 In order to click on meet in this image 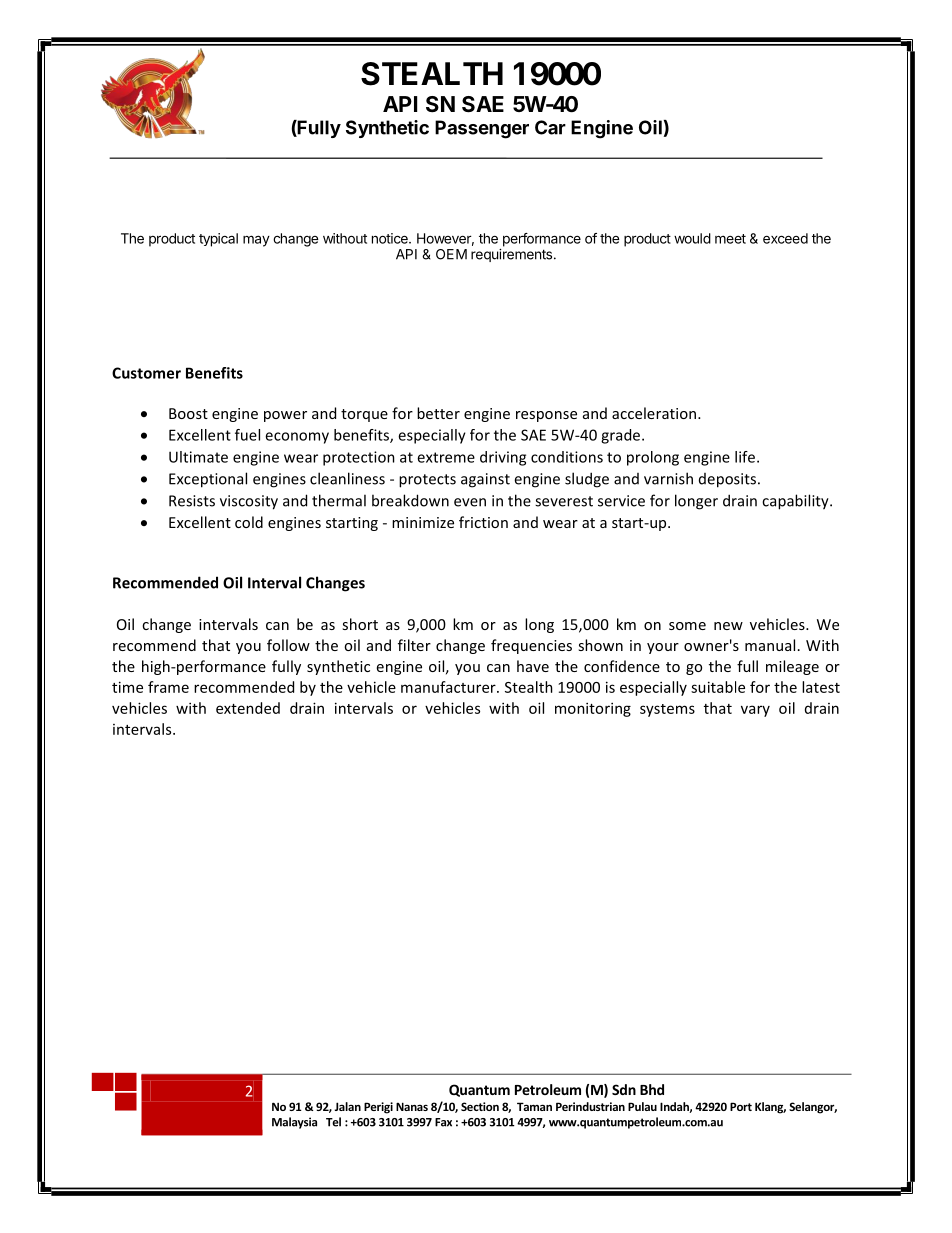, I will do `click(730, 239)`.
